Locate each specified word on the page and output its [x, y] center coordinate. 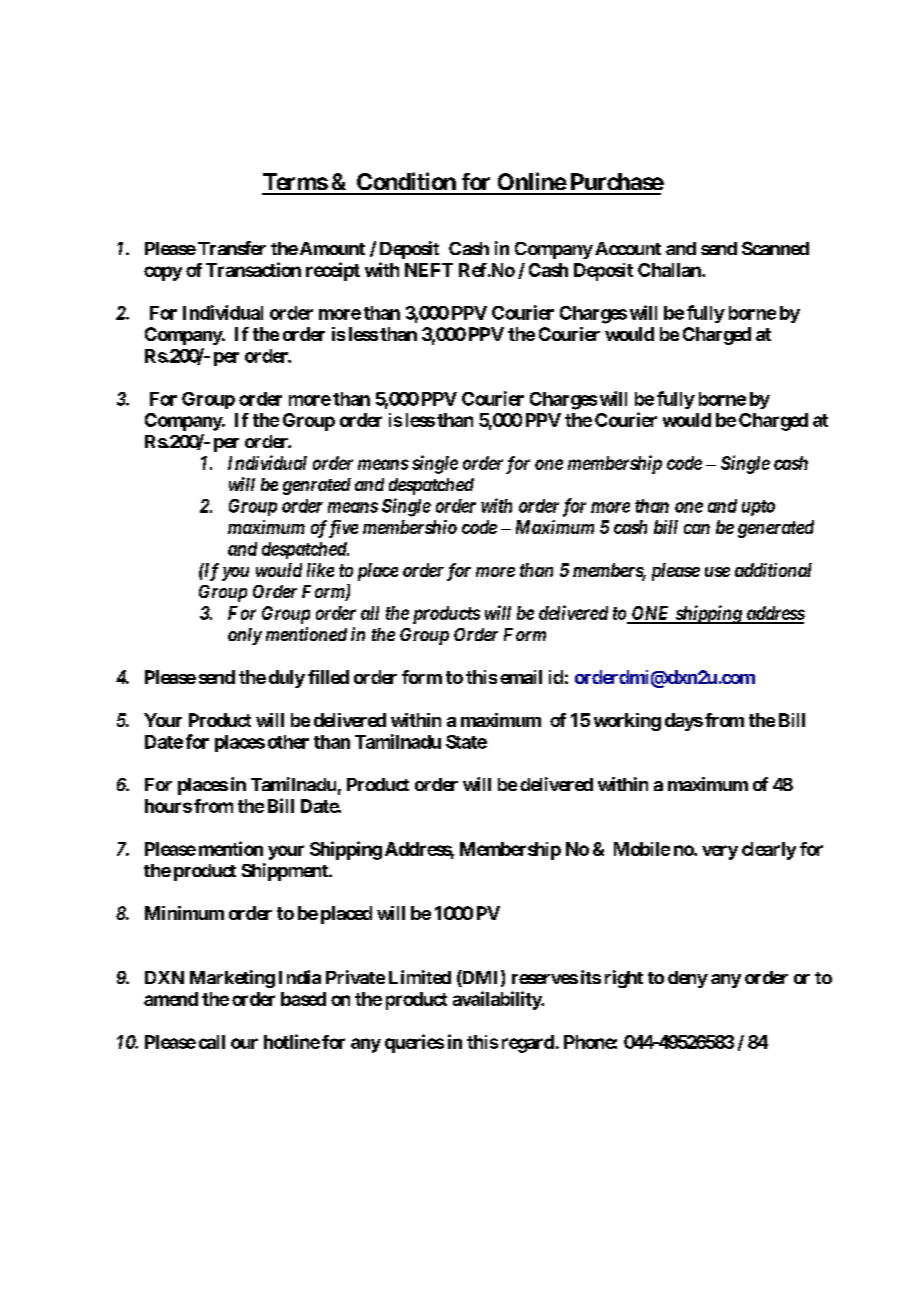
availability [498, 1000]
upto [758, 508]
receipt [333, 271]
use [717, 572]
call [212, 1042]
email [521, 677]
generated [776, 529]
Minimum [184, 913]
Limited [420, 977]
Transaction [253, 269]
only [245, 636]
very [720, 852]
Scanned [775, 248]
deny [688, 979]
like [320, 570]
